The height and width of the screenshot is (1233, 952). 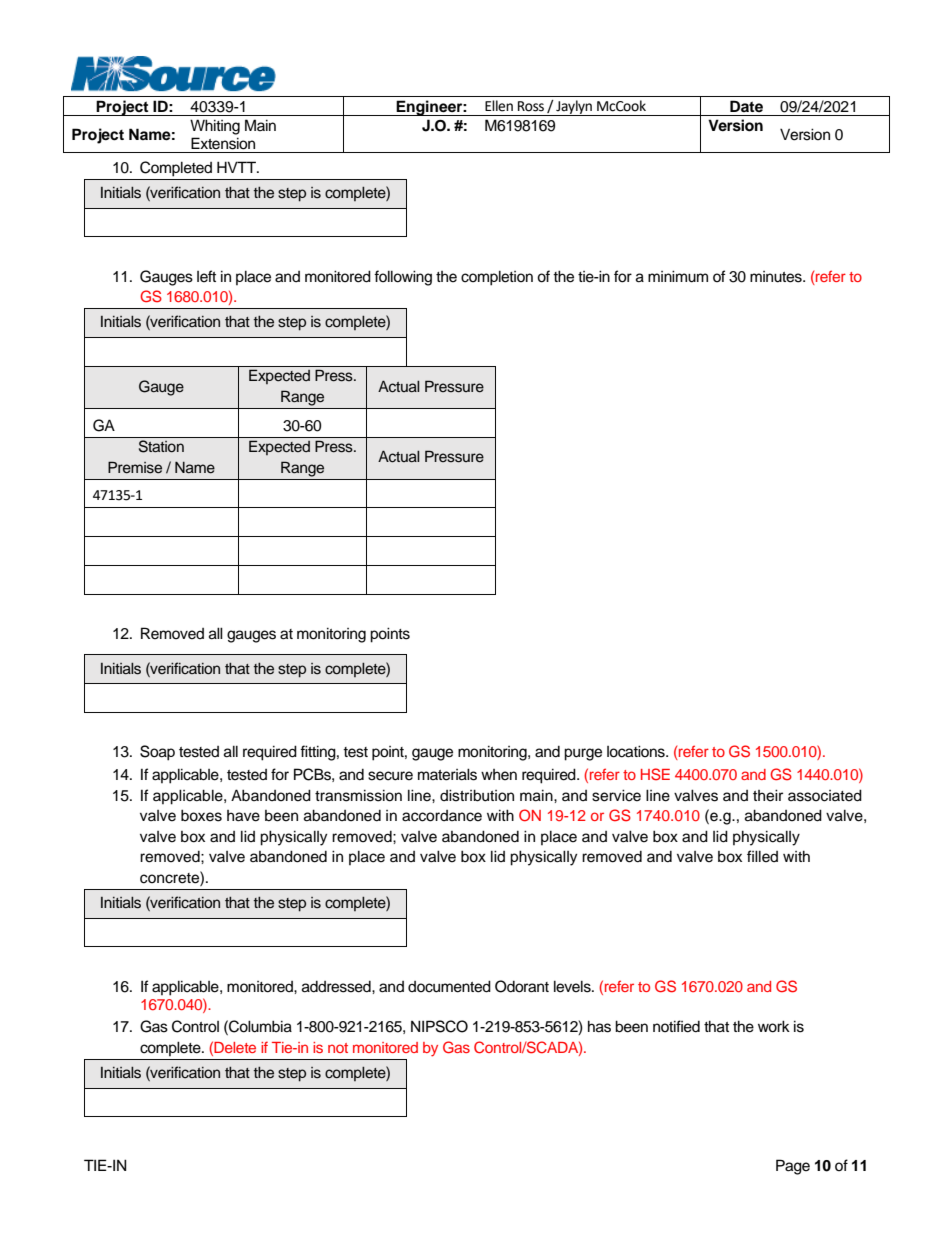 I want to click on left, so click(x=206, y=276).
